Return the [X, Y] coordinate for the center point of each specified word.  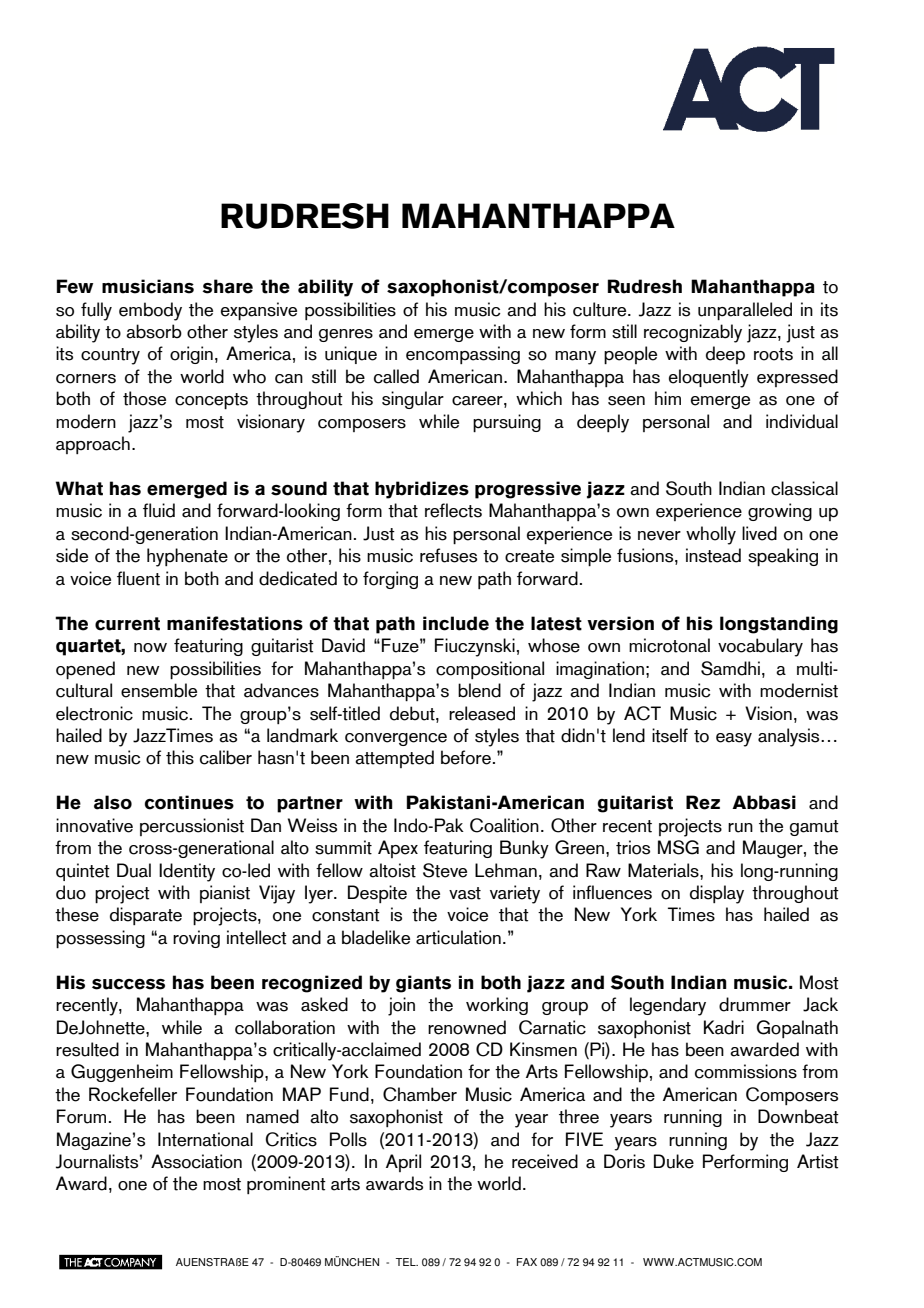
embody [150, 311]
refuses [448, 555]
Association [196, 1161]
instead [713, 555]
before [466, 757]
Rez [703, 802]
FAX [527, 1262]
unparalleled [745, 311]
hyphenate [187, 557]
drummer [755, 1004]
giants [423, 984]
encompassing [463, 355]
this [180, 757]
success [128, 984]
